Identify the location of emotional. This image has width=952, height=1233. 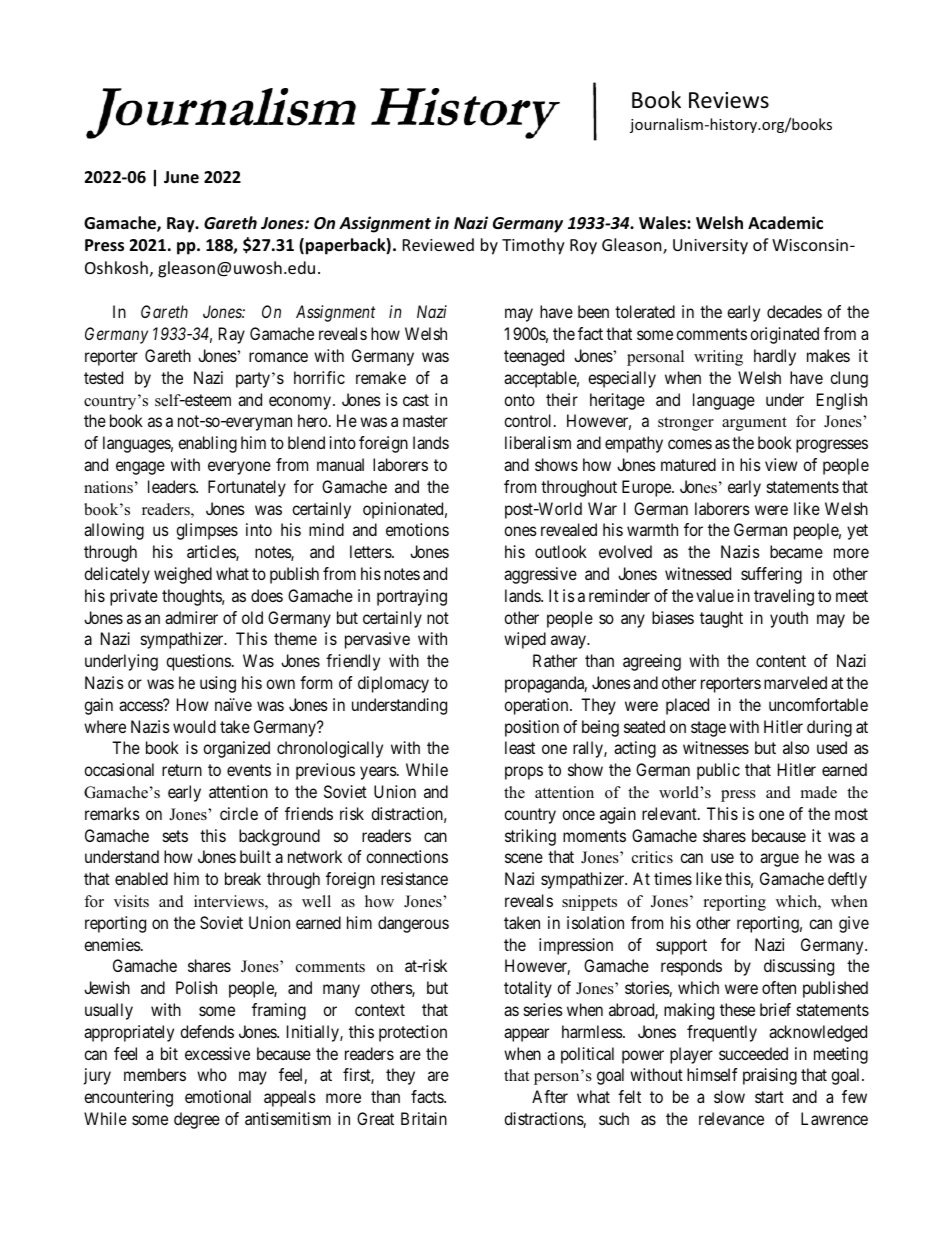
(218, 1096).
